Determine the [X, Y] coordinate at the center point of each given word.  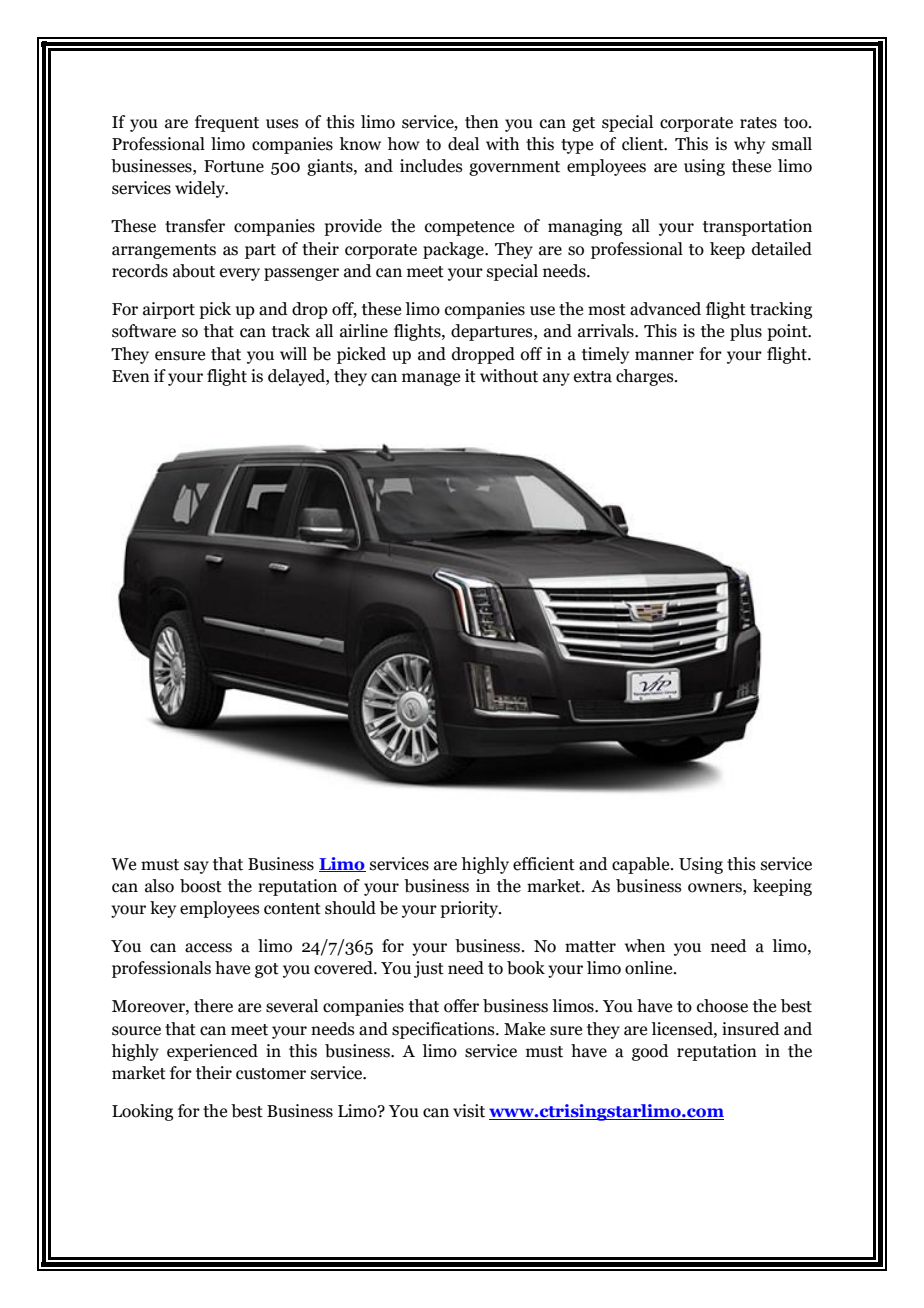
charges [646, 377]
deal [463, 144]
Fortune [234, 166]
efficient [544, 864]
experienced [212, 1052]
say [196, 867]
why [749, 145]
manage [431, 379]
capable [642, 865]
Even [131, 376]
